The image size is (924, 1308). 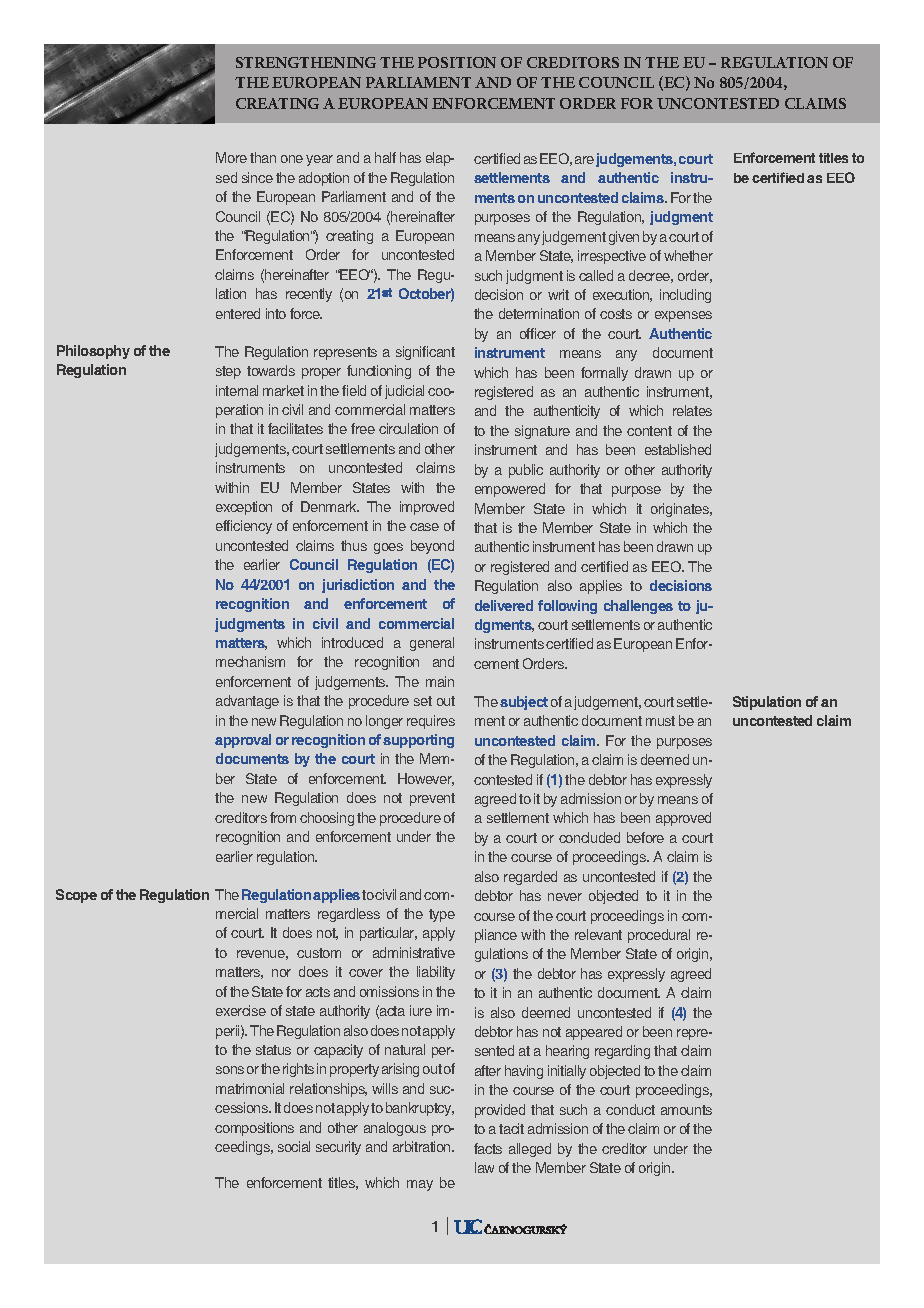 What do you see at coordinates (352, 642) in the document?
I see `introduced` at bounding box center [352, 642].
